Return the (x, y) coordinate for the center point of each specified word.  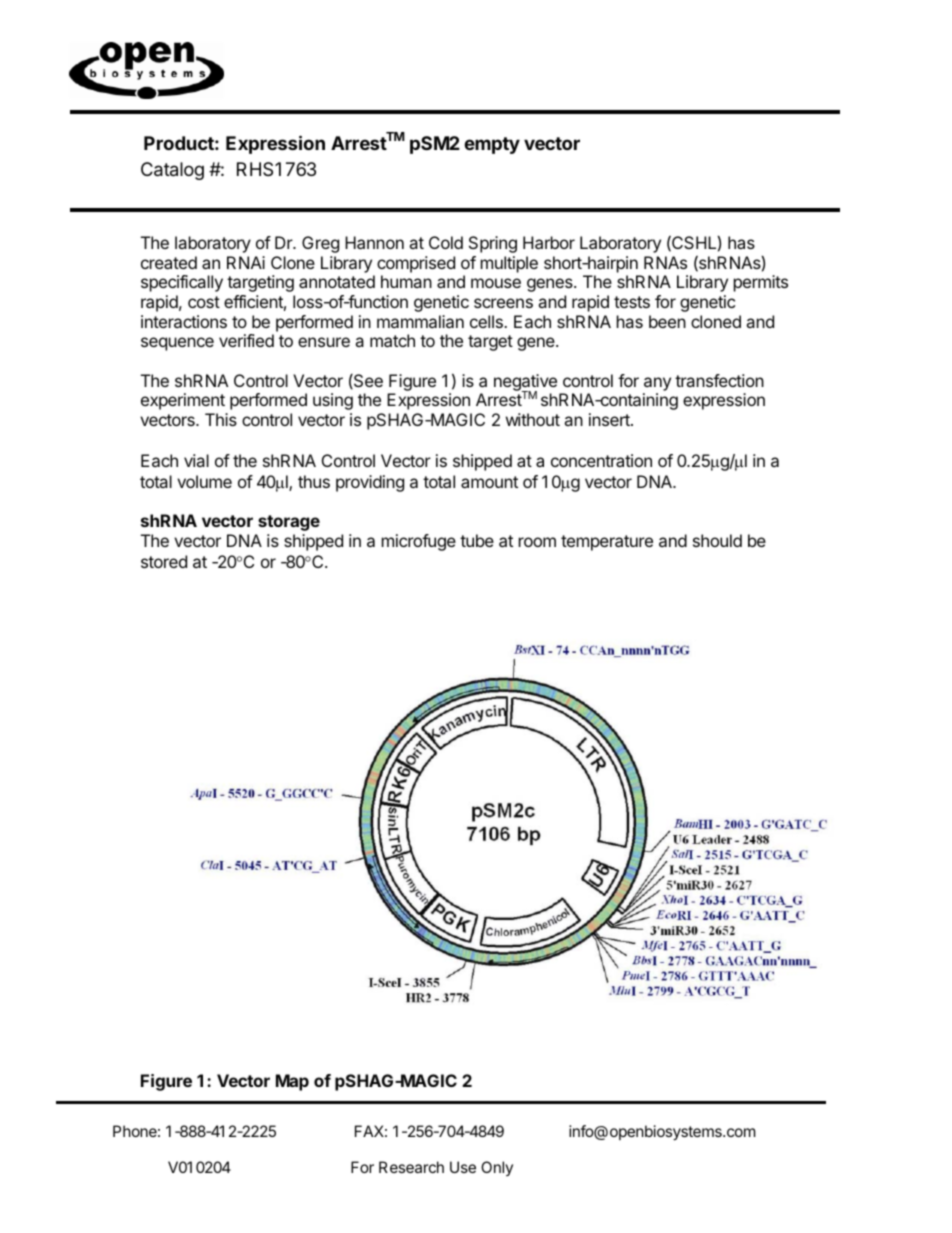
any (657, 384)
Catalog (172, 171)
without (533, 419)
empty (492, 145)
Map (292, 1082)
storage (289, 523)
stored (164, 561)
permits (761, 283)
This (221, 419)
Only (497, 1168)
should (717, 540)
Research (411, 1167)
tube (477, 540)
